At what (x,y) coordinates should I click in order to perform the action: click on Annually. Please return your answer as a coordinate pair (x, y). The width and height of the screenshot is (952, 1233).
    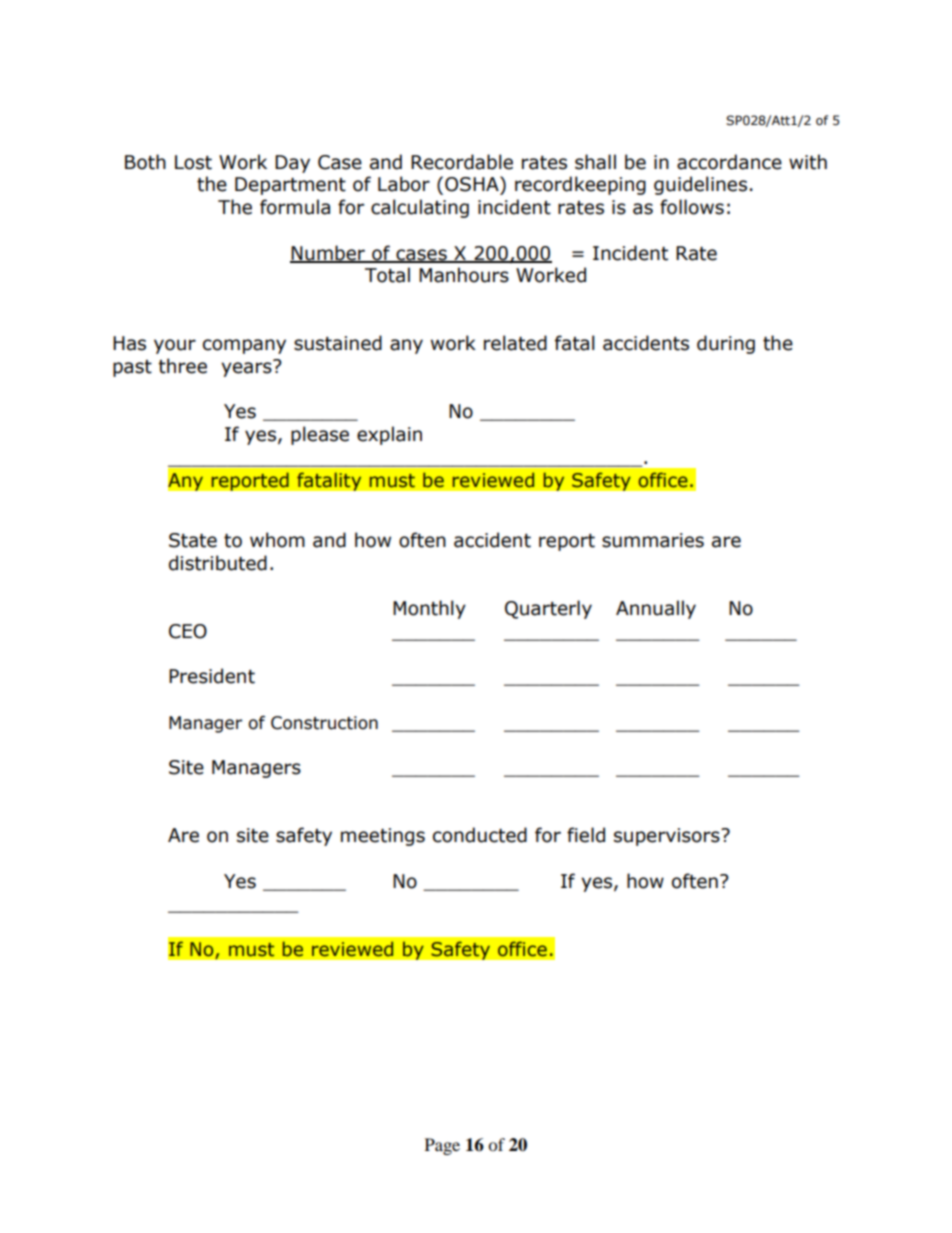
    Looking at the image, I should click on (656, 609).
